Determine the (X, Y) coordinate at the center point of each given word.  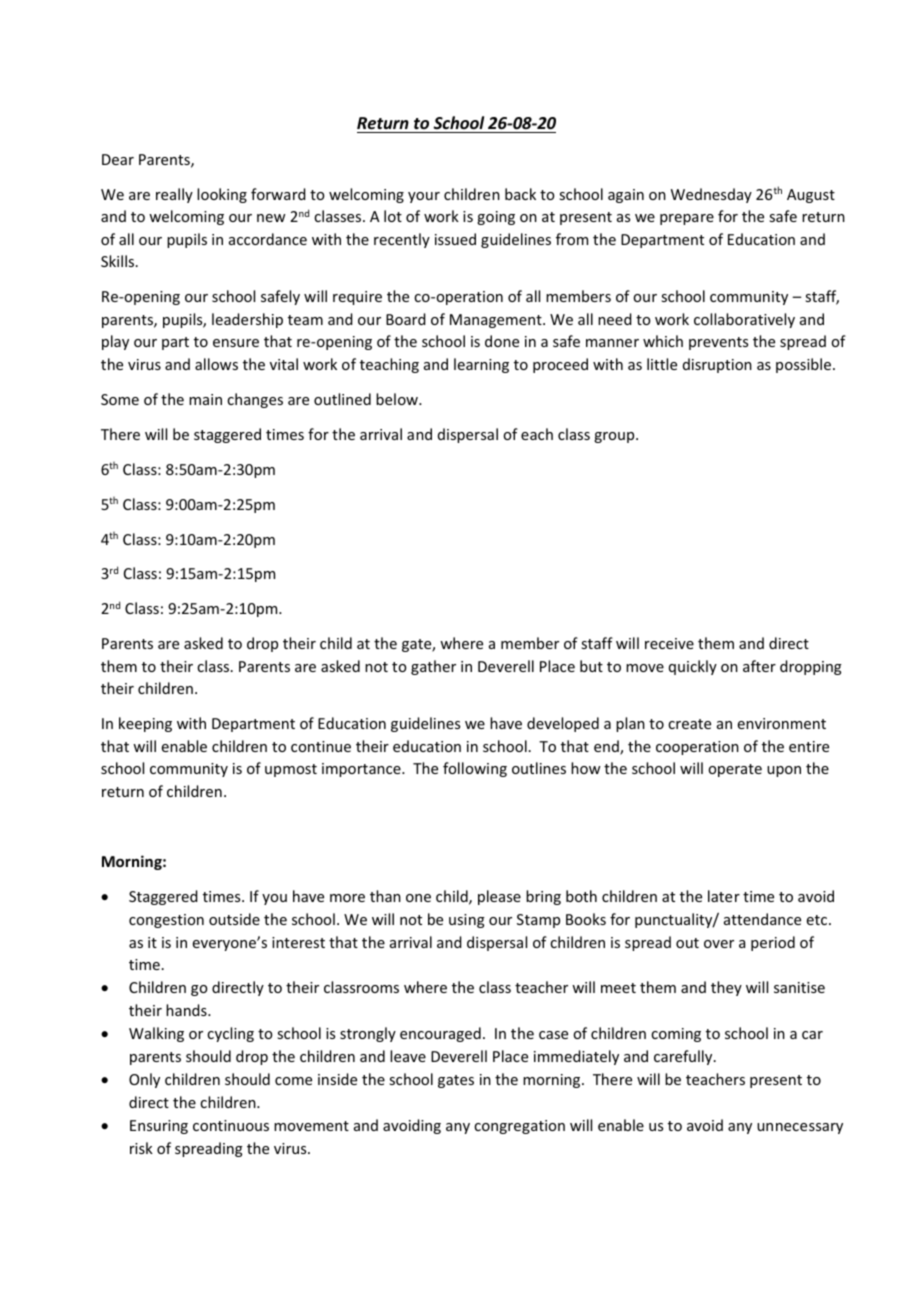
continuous (231, 1125)
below (398, 399)
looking (222, 195)
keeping (145, 724)
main (205, 399)
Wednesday (711, 195)
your (424, 197)
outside (234, 919)
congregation (519, 1127)
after (759, 666)
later (724, 896)
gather (433, 667)
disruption (717, 365)
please (499, 897)
